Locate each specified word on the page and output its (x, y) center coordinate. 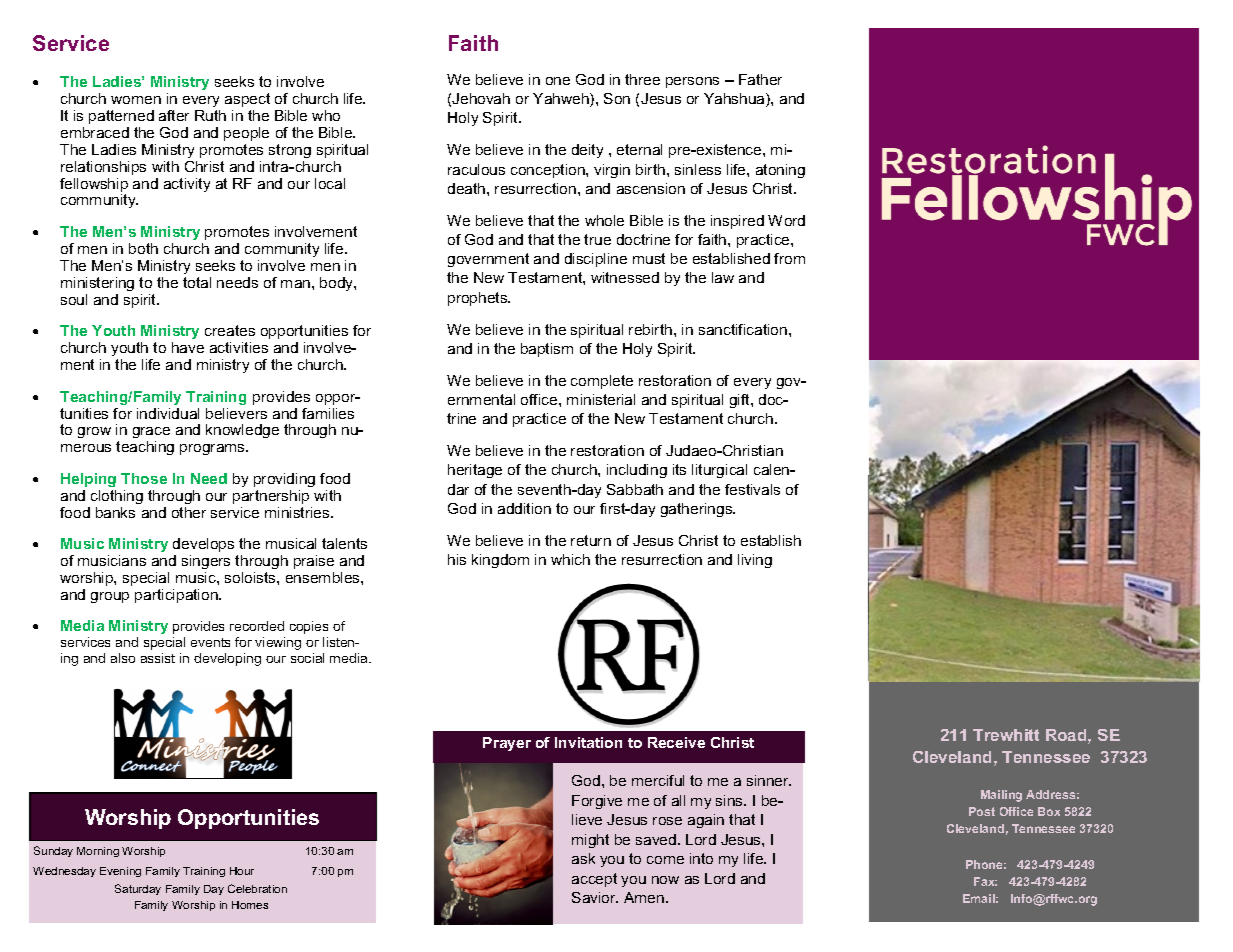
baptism (547, 350)
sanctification (744, 329)
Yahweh (562, 100)
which (570, 559)
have (188, 347)
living (755, 561)
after (174, 115)
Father (760, 79)
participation (177, 596)
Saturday (138, 889)
